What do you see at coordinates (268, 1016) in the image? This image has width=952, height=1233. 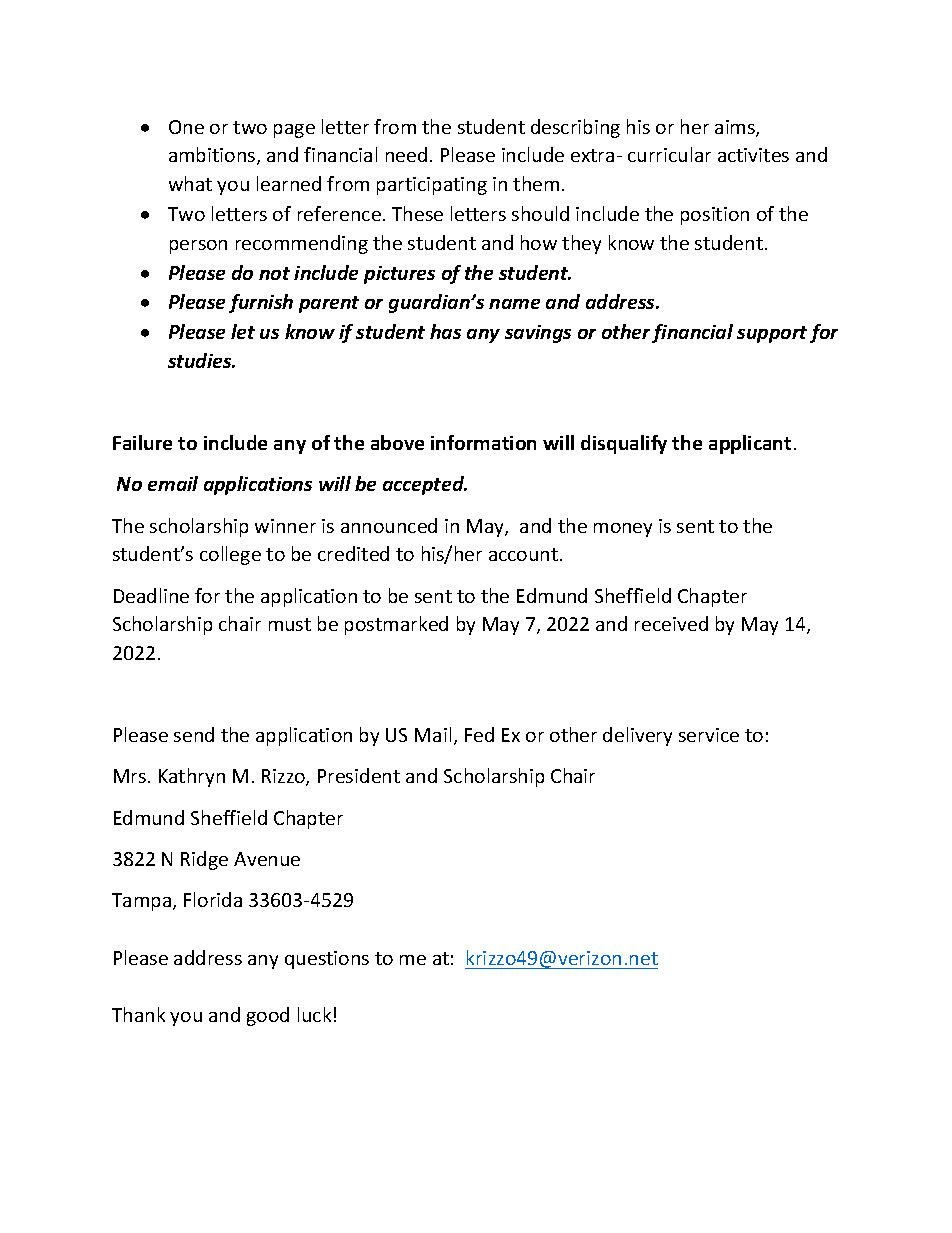 I see `good` at bounding box center [268, 1016].
